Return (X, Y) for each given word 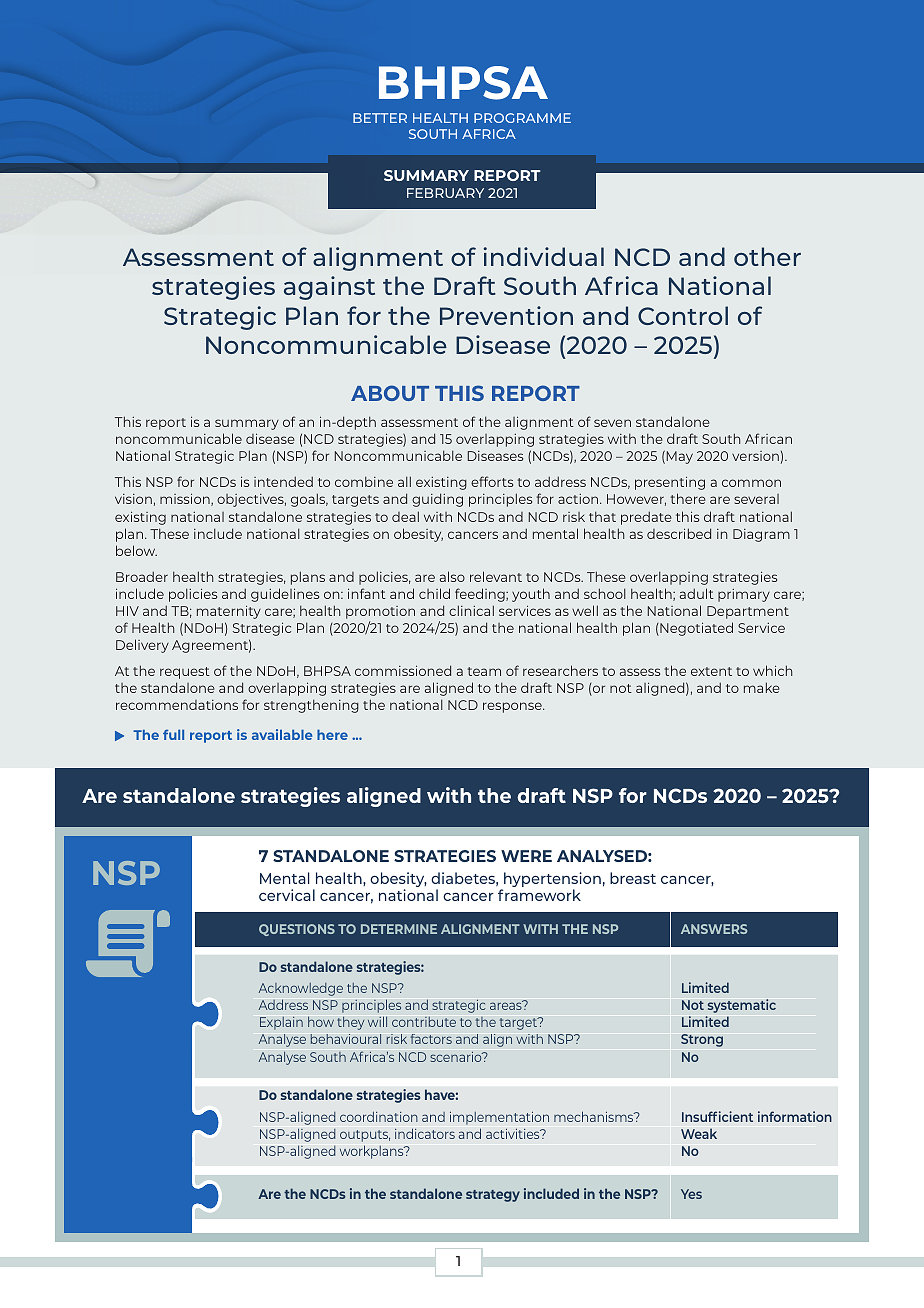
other (767, 256)
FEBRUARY (445, 193)
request (185, 673)
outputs (365, 1136)
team (484, 671)
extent (711, 671)
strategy (493, 1196)
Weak (699, 1133)
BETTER (380, 118)
